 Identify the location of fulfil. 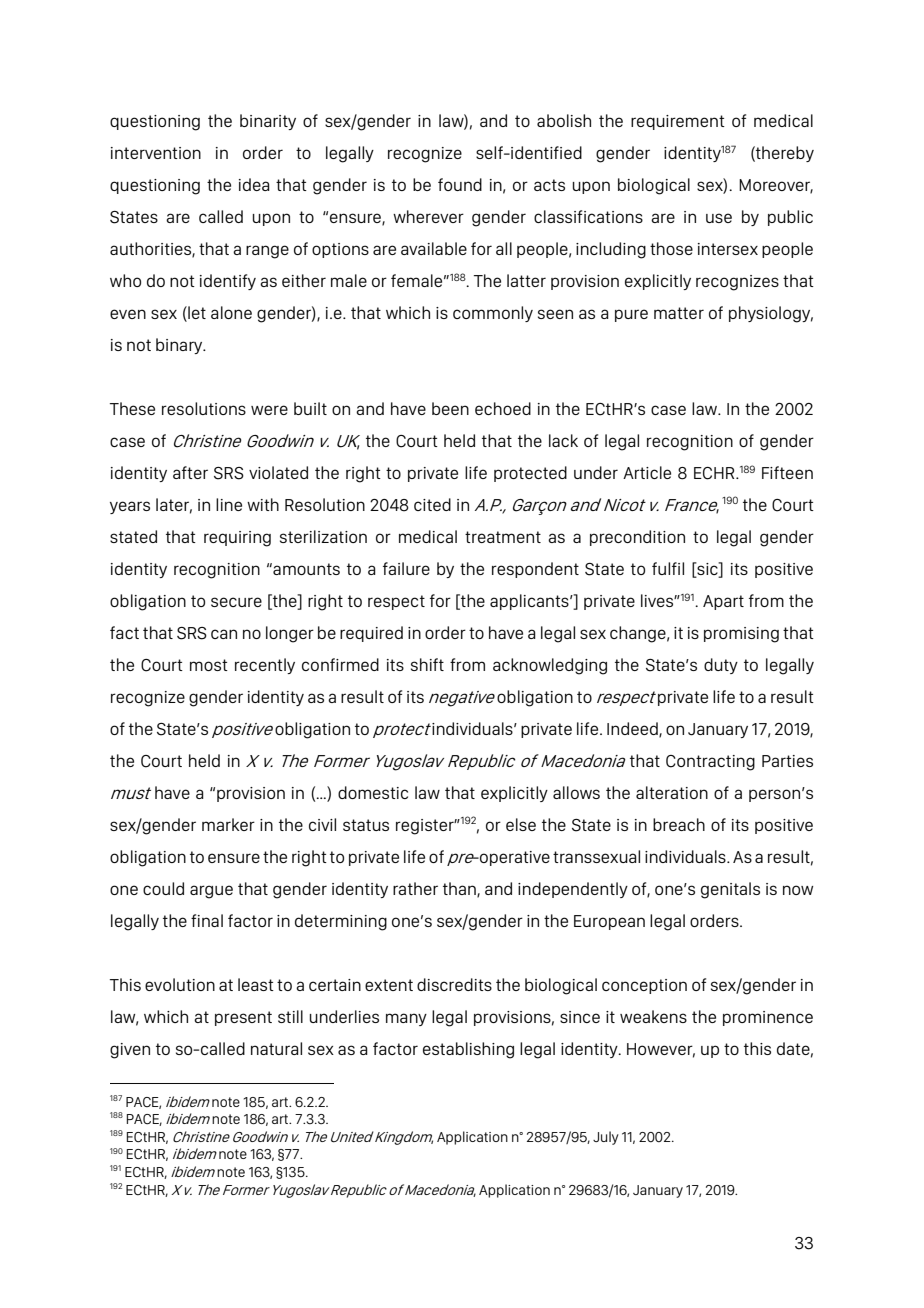
(668, 568).
